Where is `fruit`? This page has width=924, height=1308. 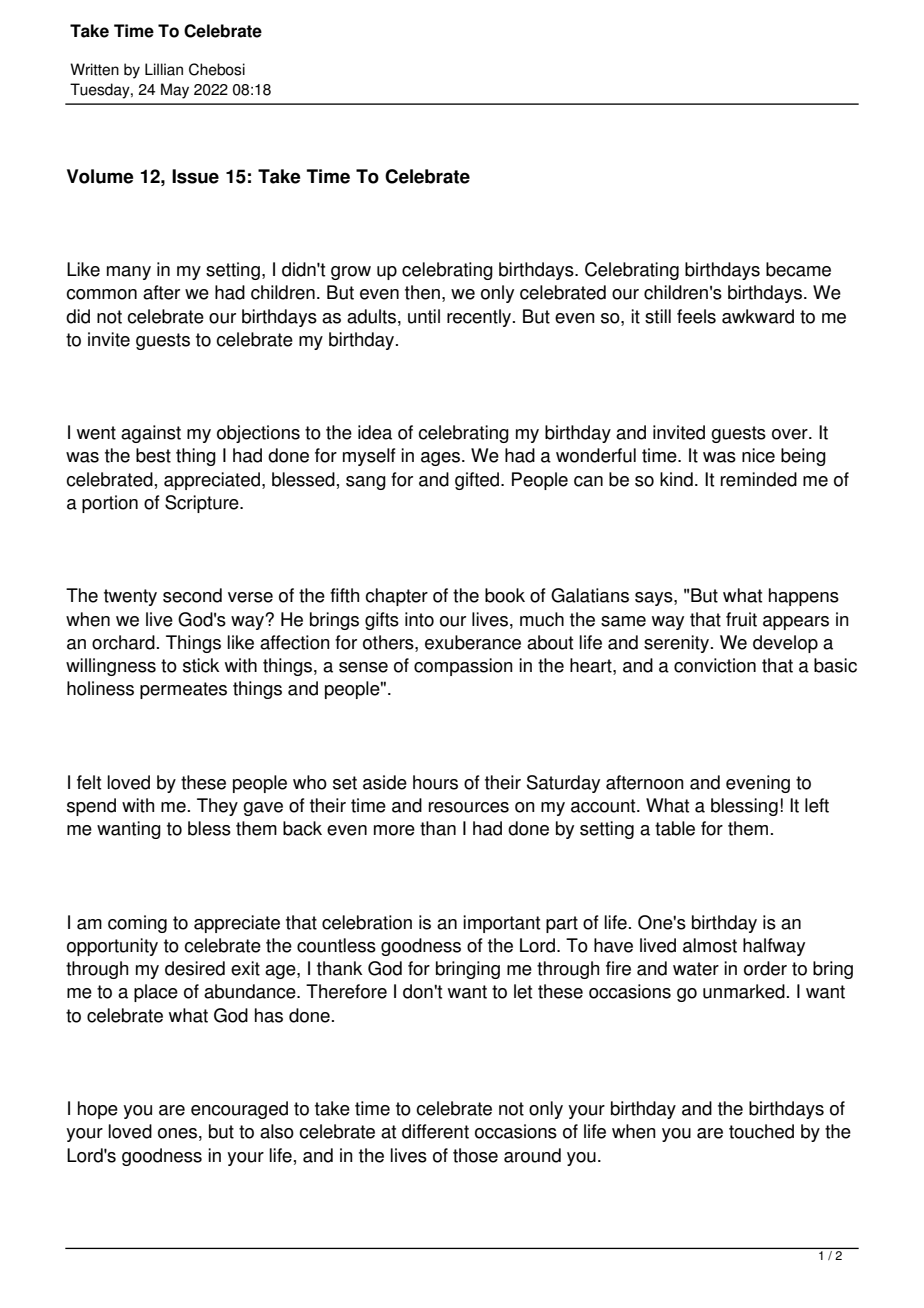
fruit is located at coordinates (741, 619).
